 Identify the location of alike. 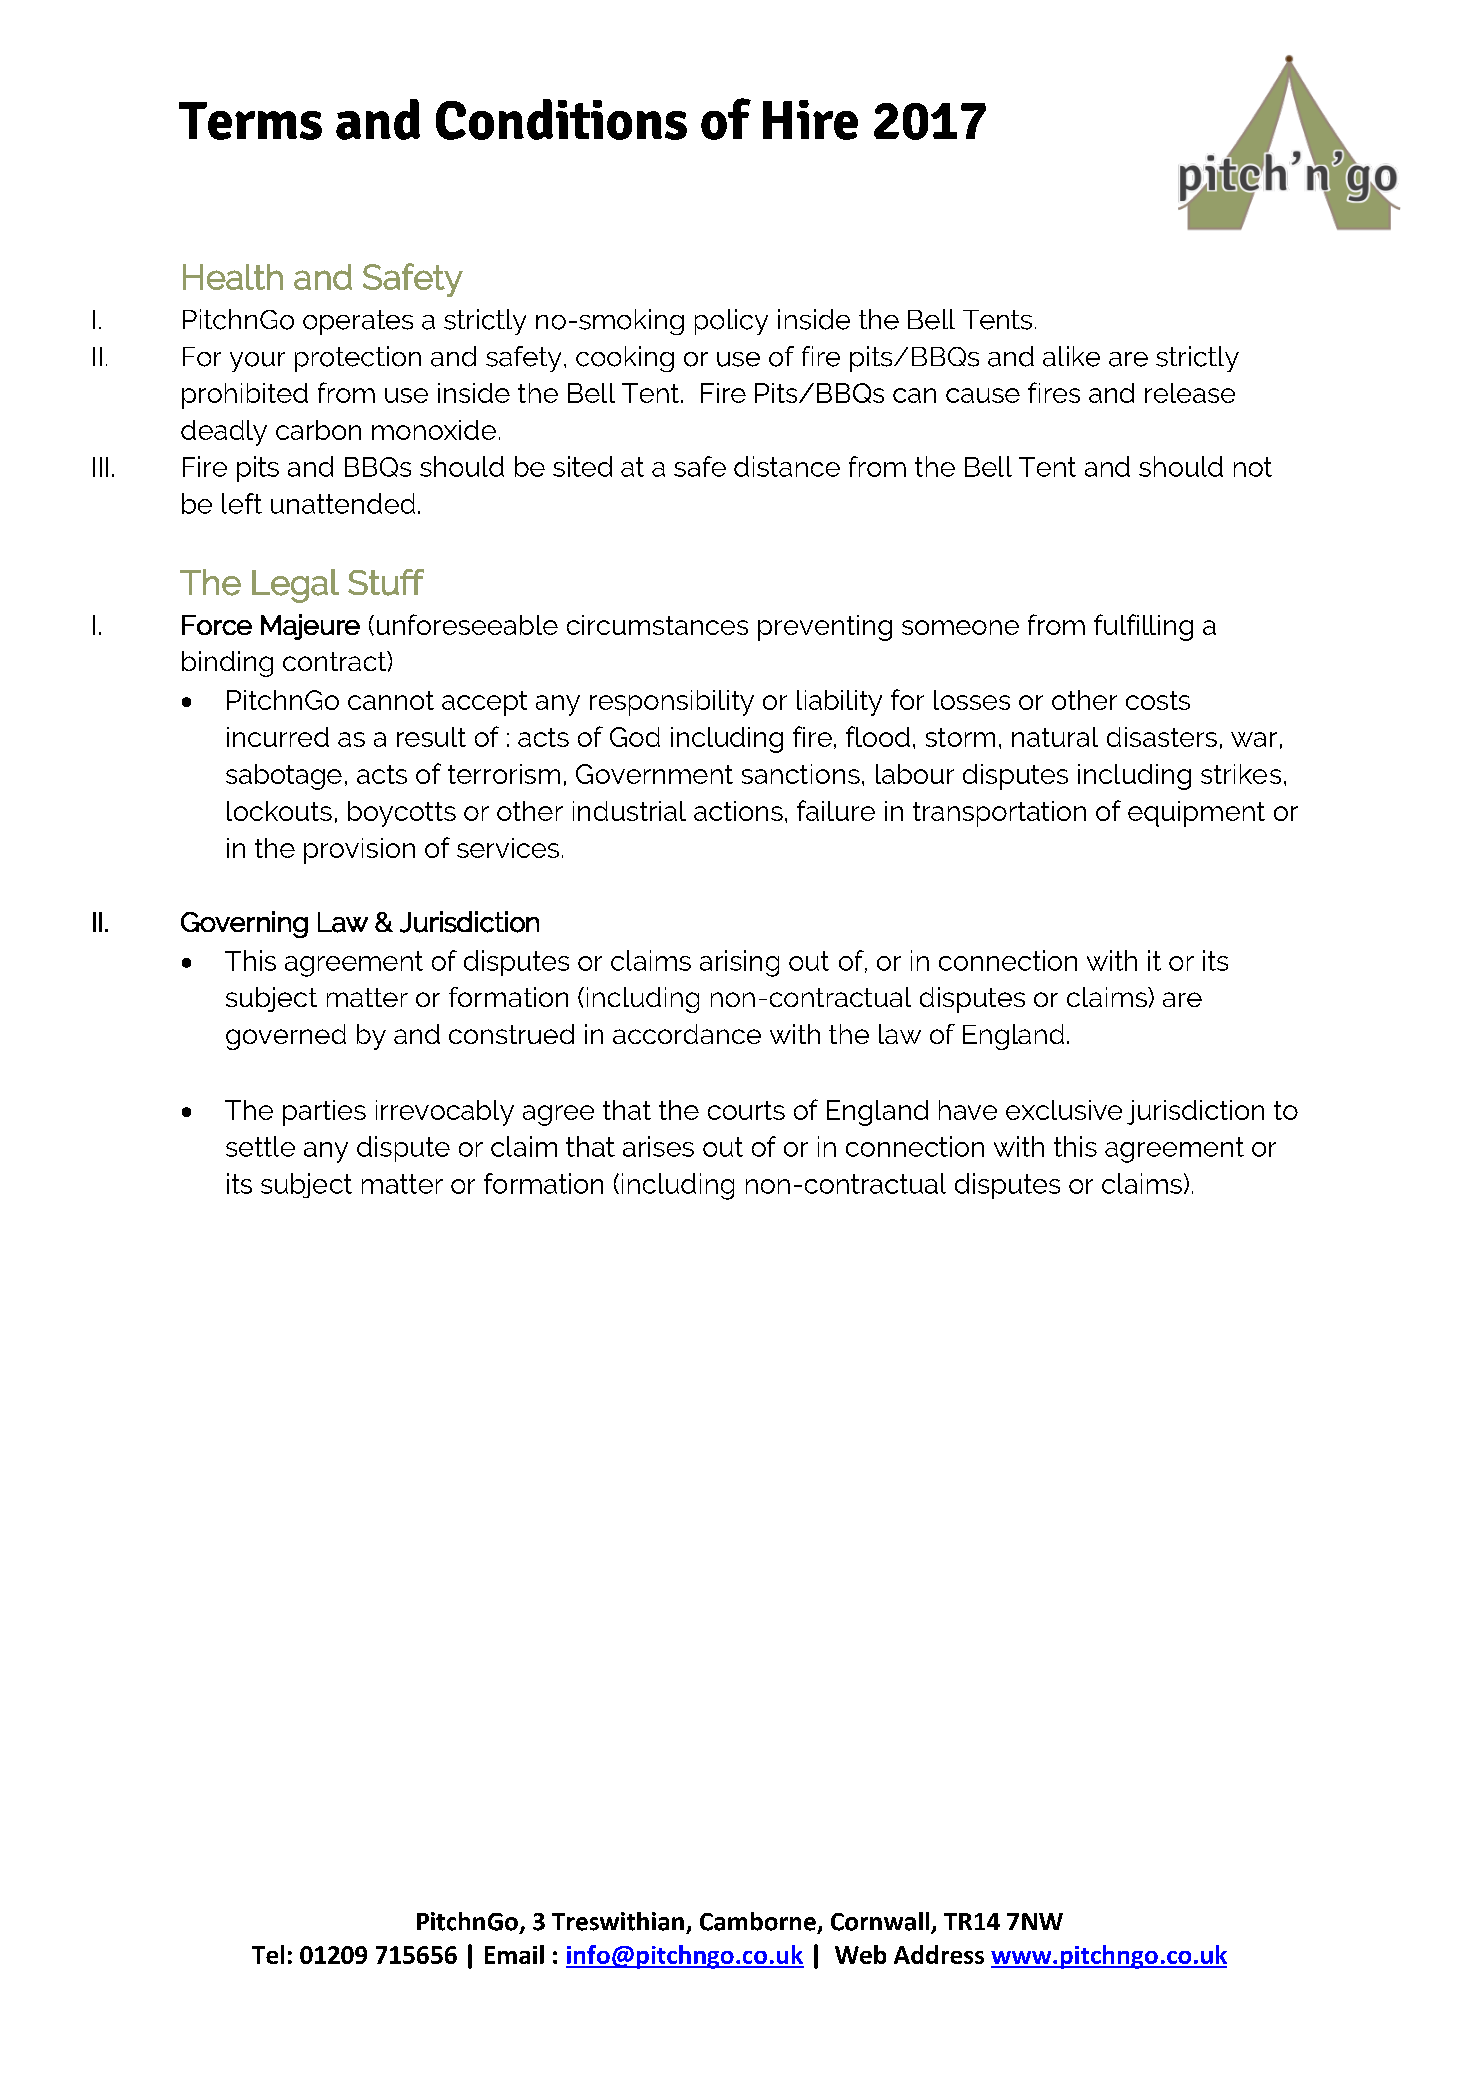
(1071, 356).
